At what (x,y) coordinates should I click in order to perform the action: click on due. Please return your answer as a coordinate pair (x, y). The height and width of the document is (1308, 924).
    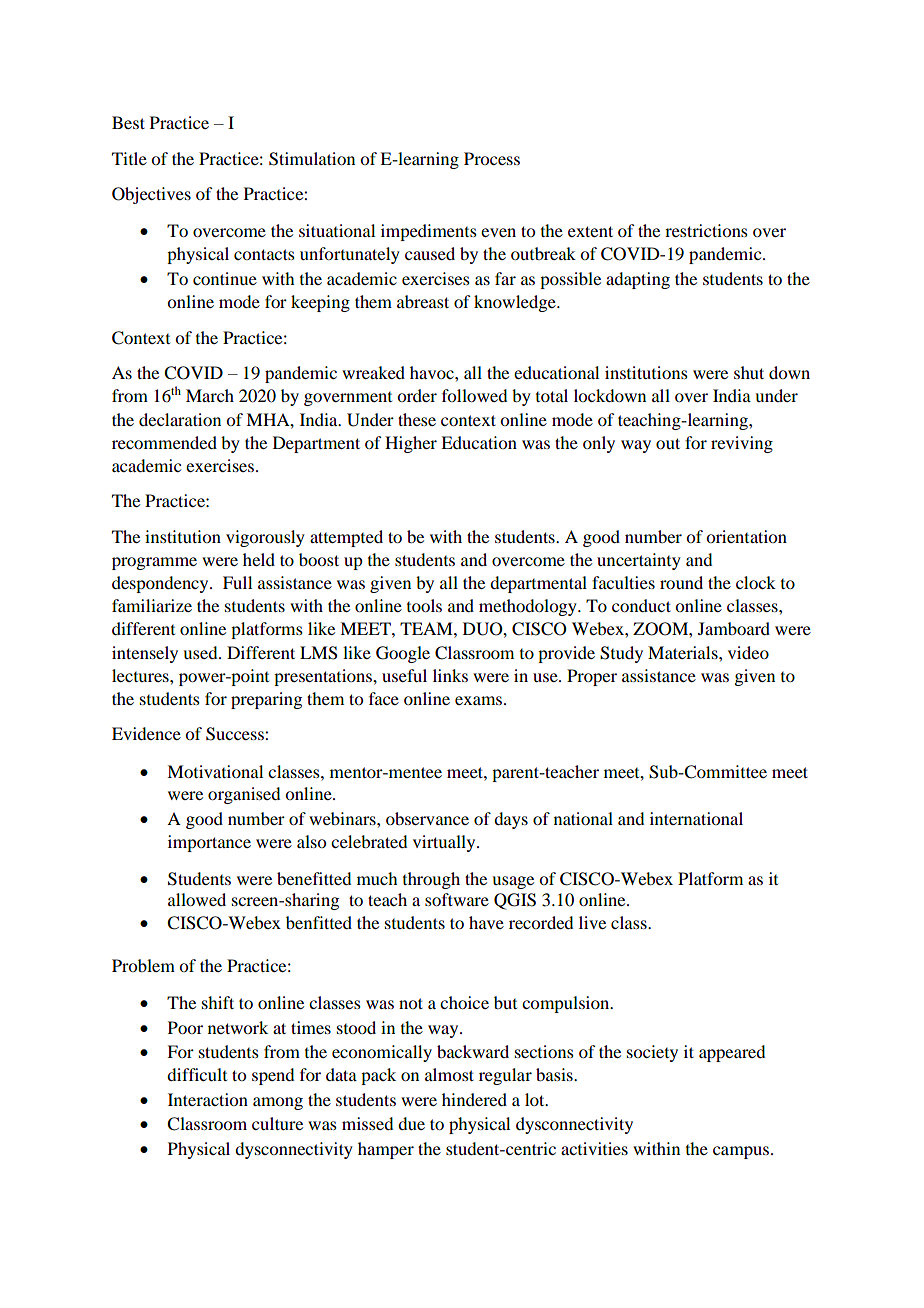
    Looking at the image, I should click on (411, 1123).
